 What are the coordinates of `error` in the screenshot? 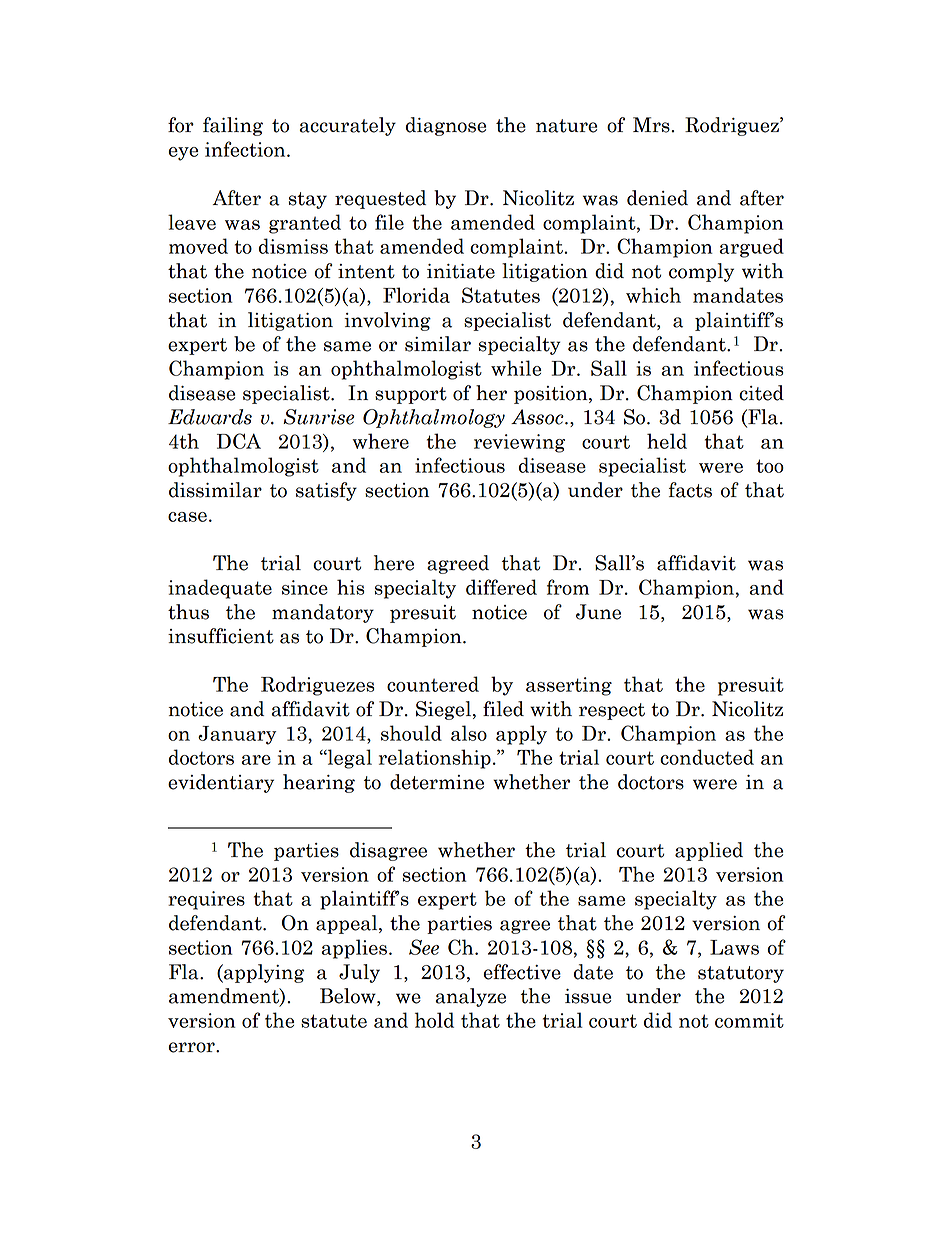 It's located at (192, 1047).
